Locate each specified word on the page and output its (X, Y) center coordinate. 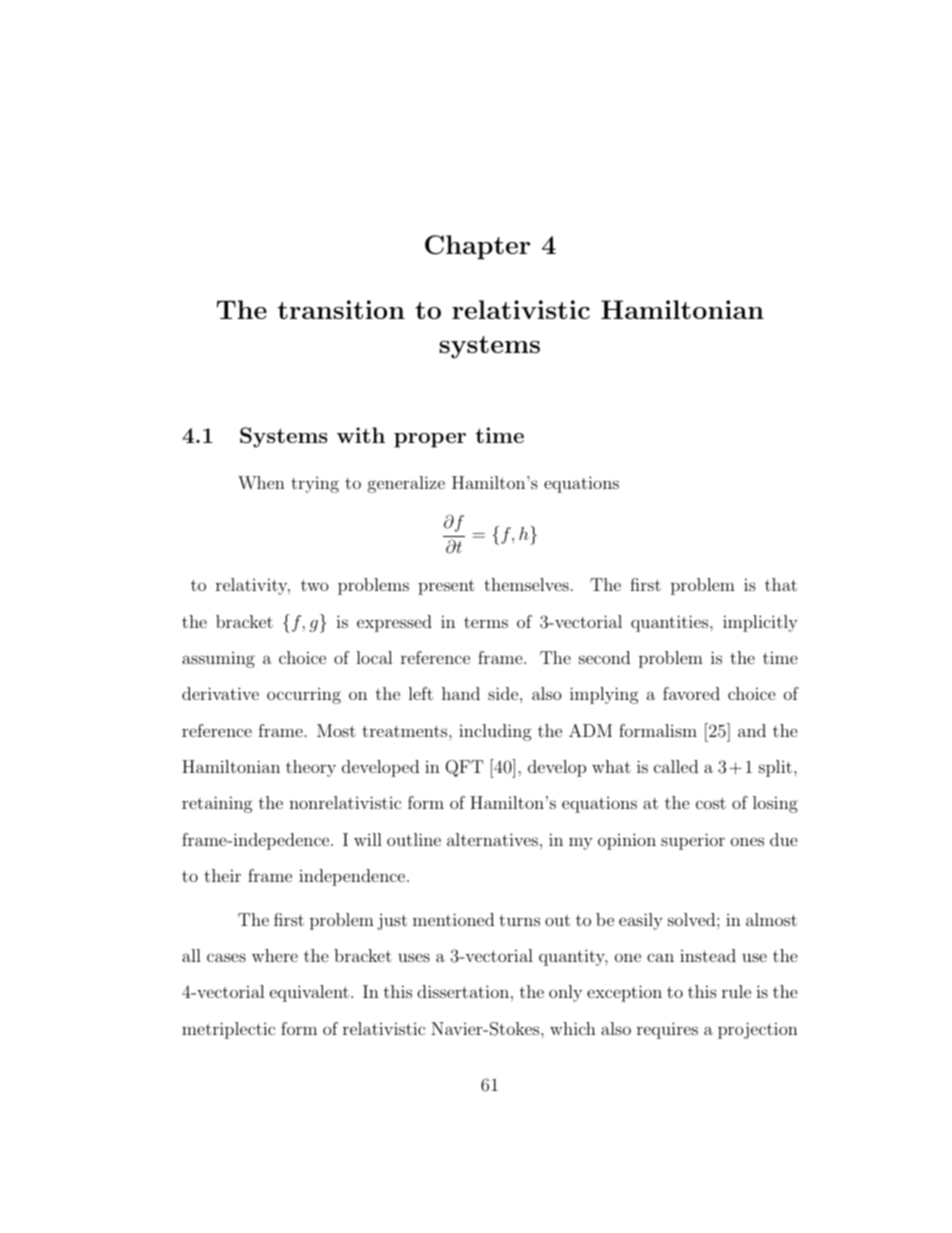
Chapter (477, 247)
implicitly (760, 623)
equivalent (309, 993)
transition (341, 309)
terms (486, 622)
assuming (218, 660)
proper (430, 440)
